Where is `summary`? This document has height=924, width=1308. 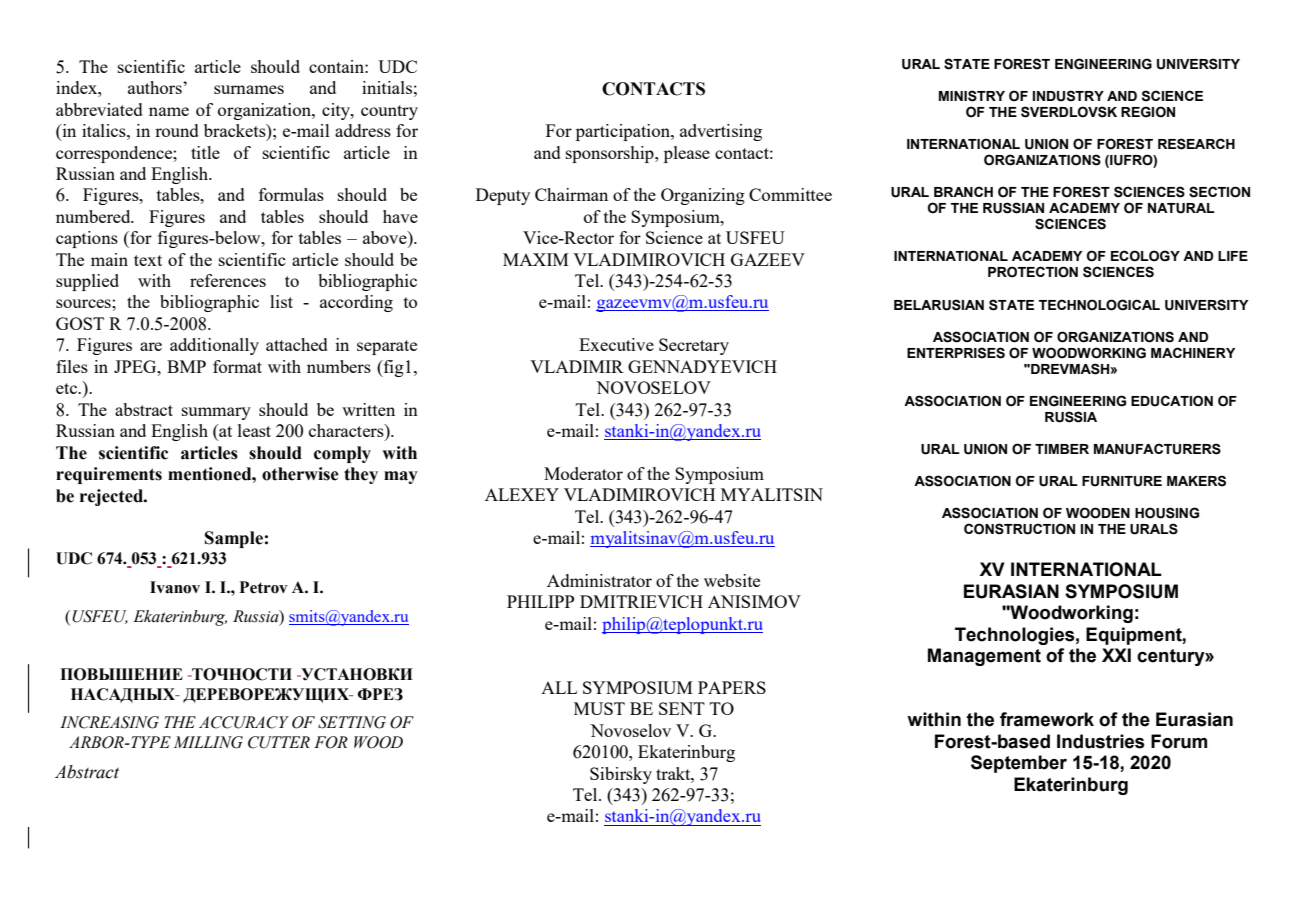
summary is located at coordinates (216, 413).
